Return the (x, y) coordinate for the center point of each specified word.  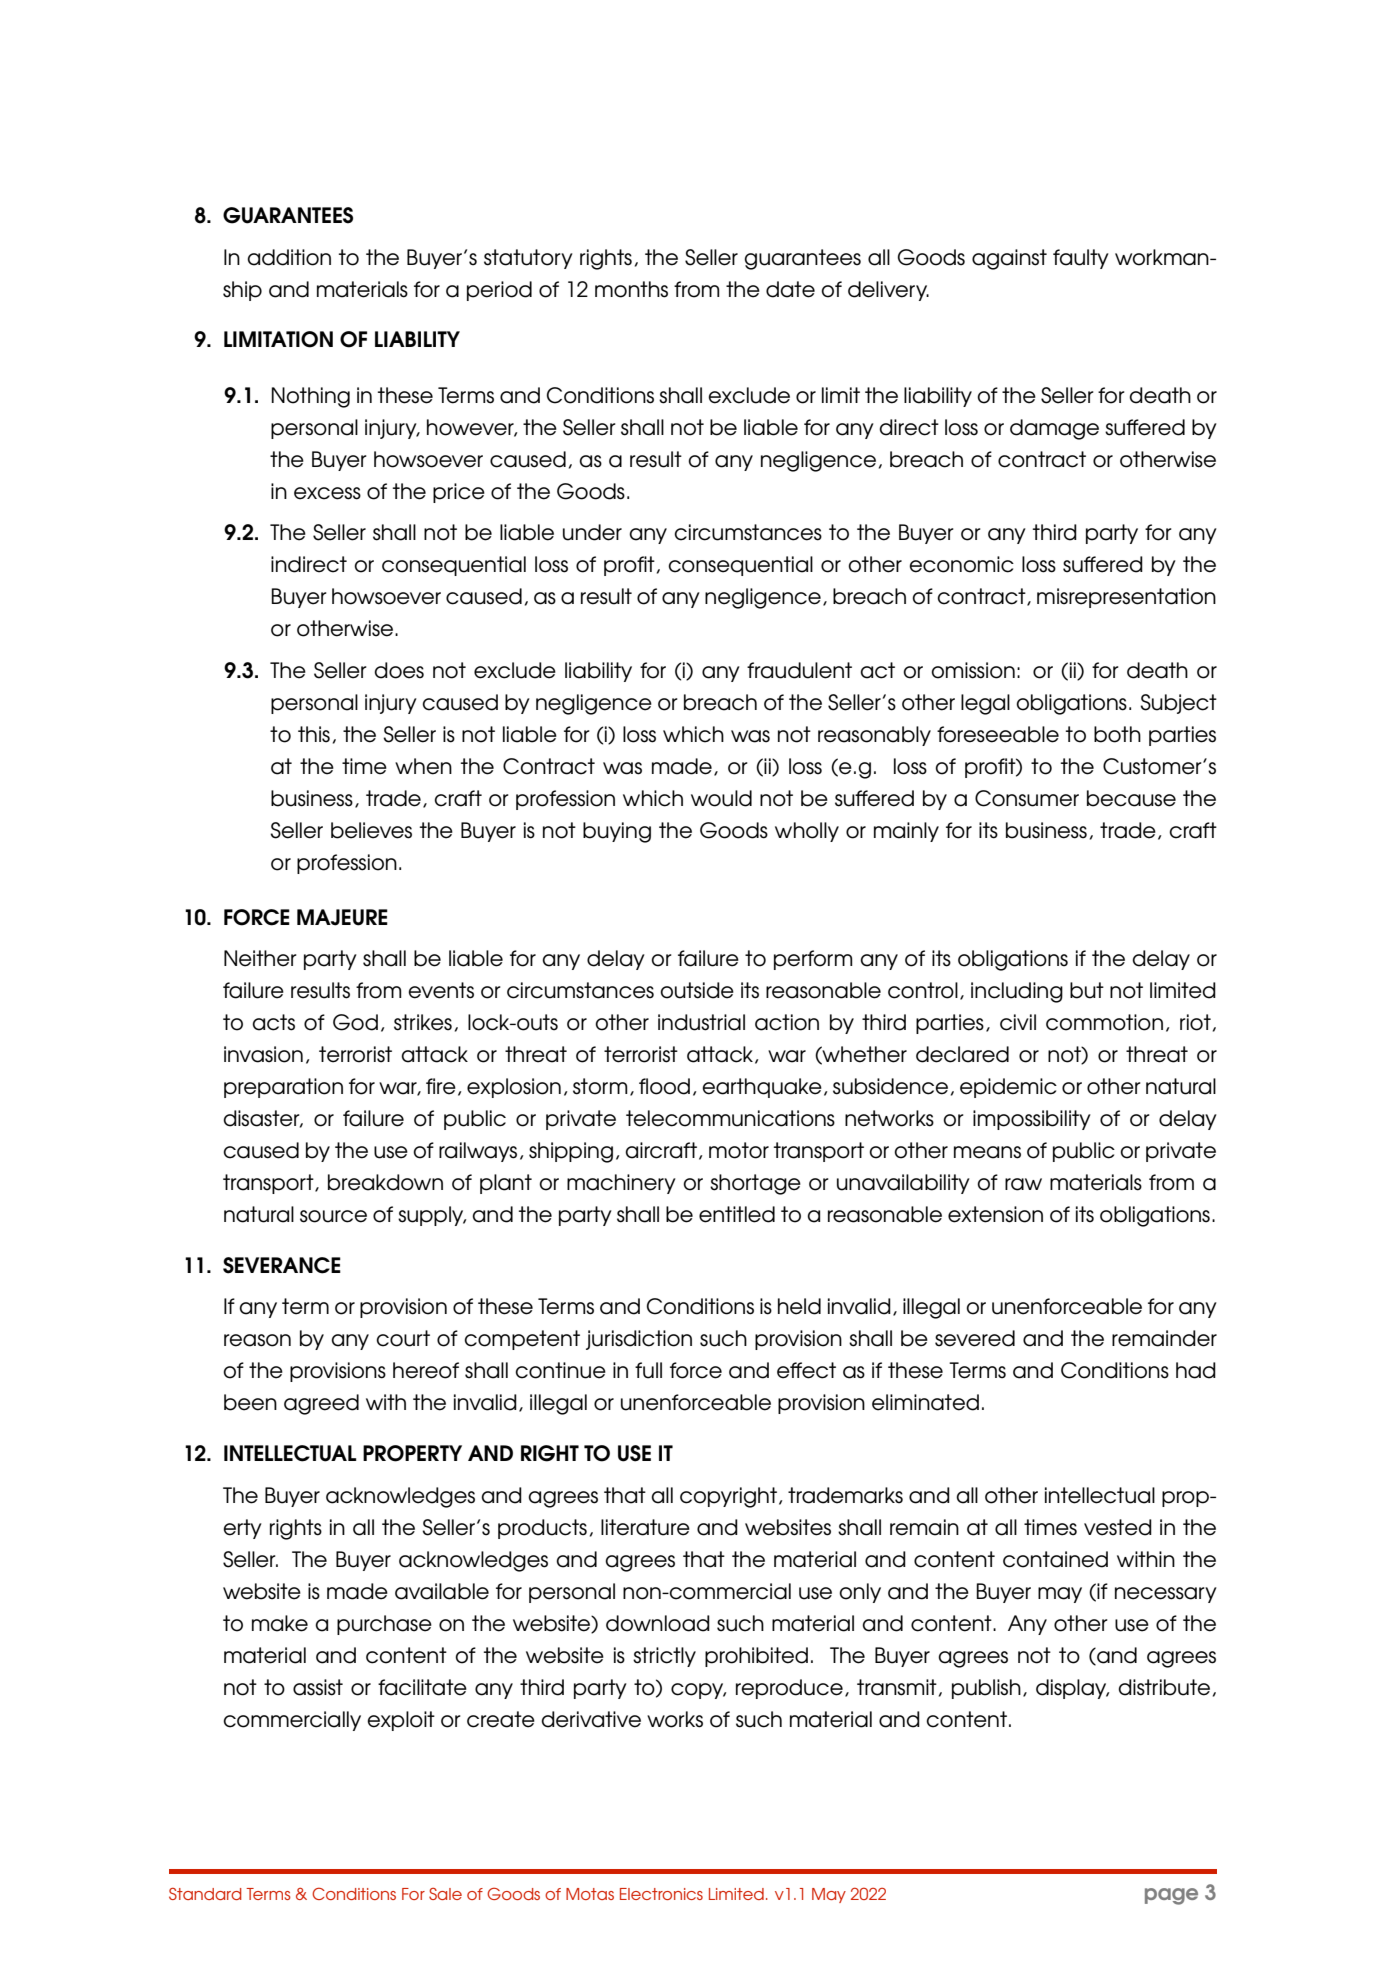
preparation (283, 1088)
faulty (1081, 259)
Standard (205, 1894)
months (631, 289)
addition (289, 257)
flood (664, 1086)
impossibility (1032, 1120)
